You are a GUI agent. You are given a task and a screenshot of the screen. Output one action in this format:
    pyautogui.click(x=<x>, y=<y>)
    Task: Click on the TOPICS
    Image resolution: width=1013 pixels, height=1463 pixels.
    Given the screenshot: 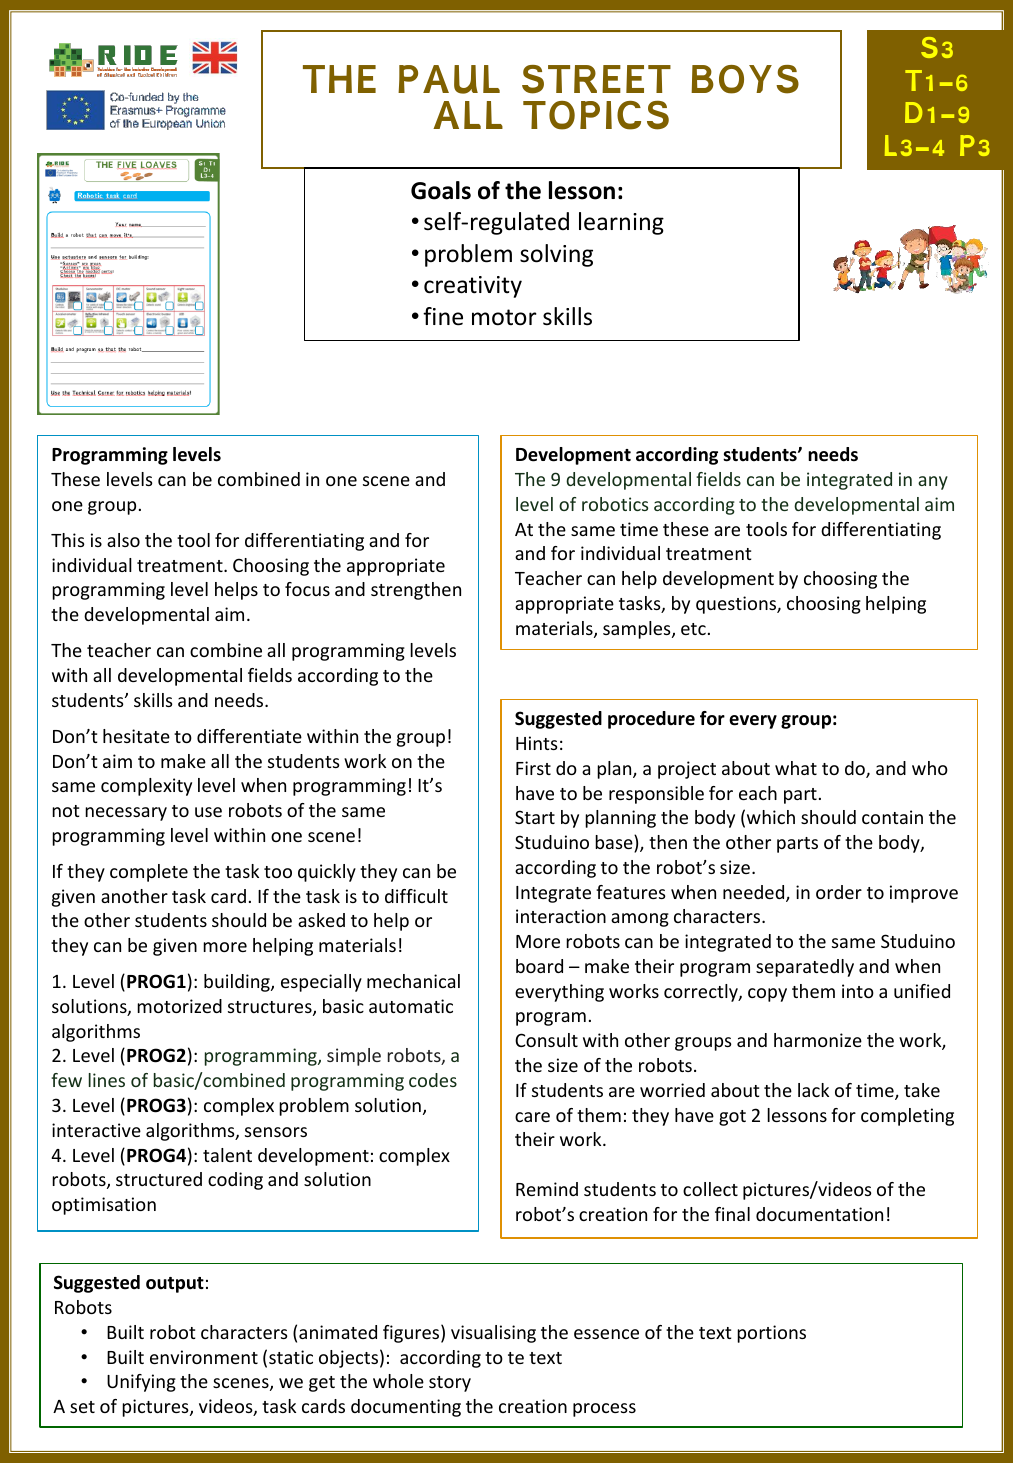 What is the action you would take?
    pyautogui.click(x=596, y=115)
